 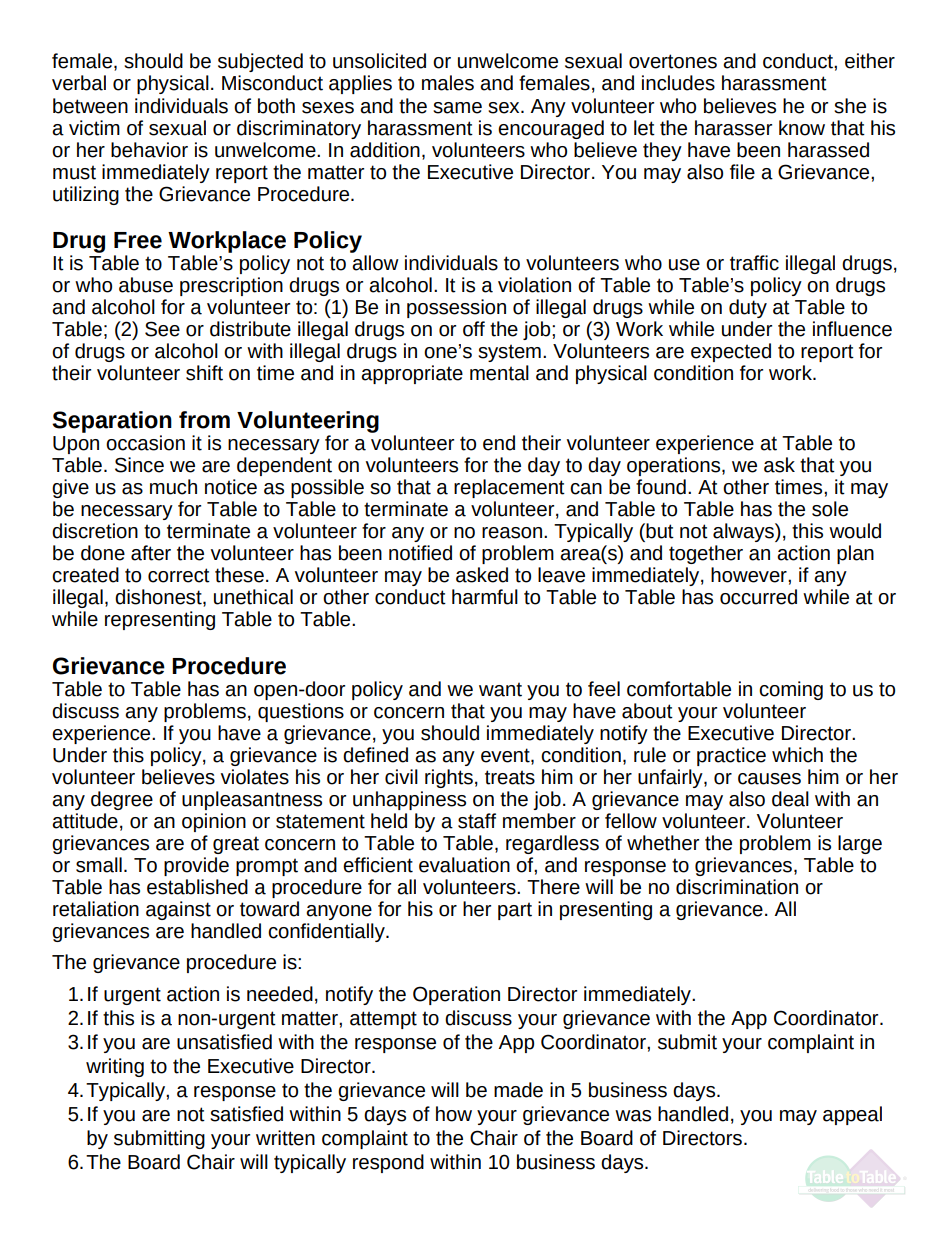 What do you see at coordinates (115, 1067) in the screenshot?
I see `writing` at bounding box center [115, 1067].
